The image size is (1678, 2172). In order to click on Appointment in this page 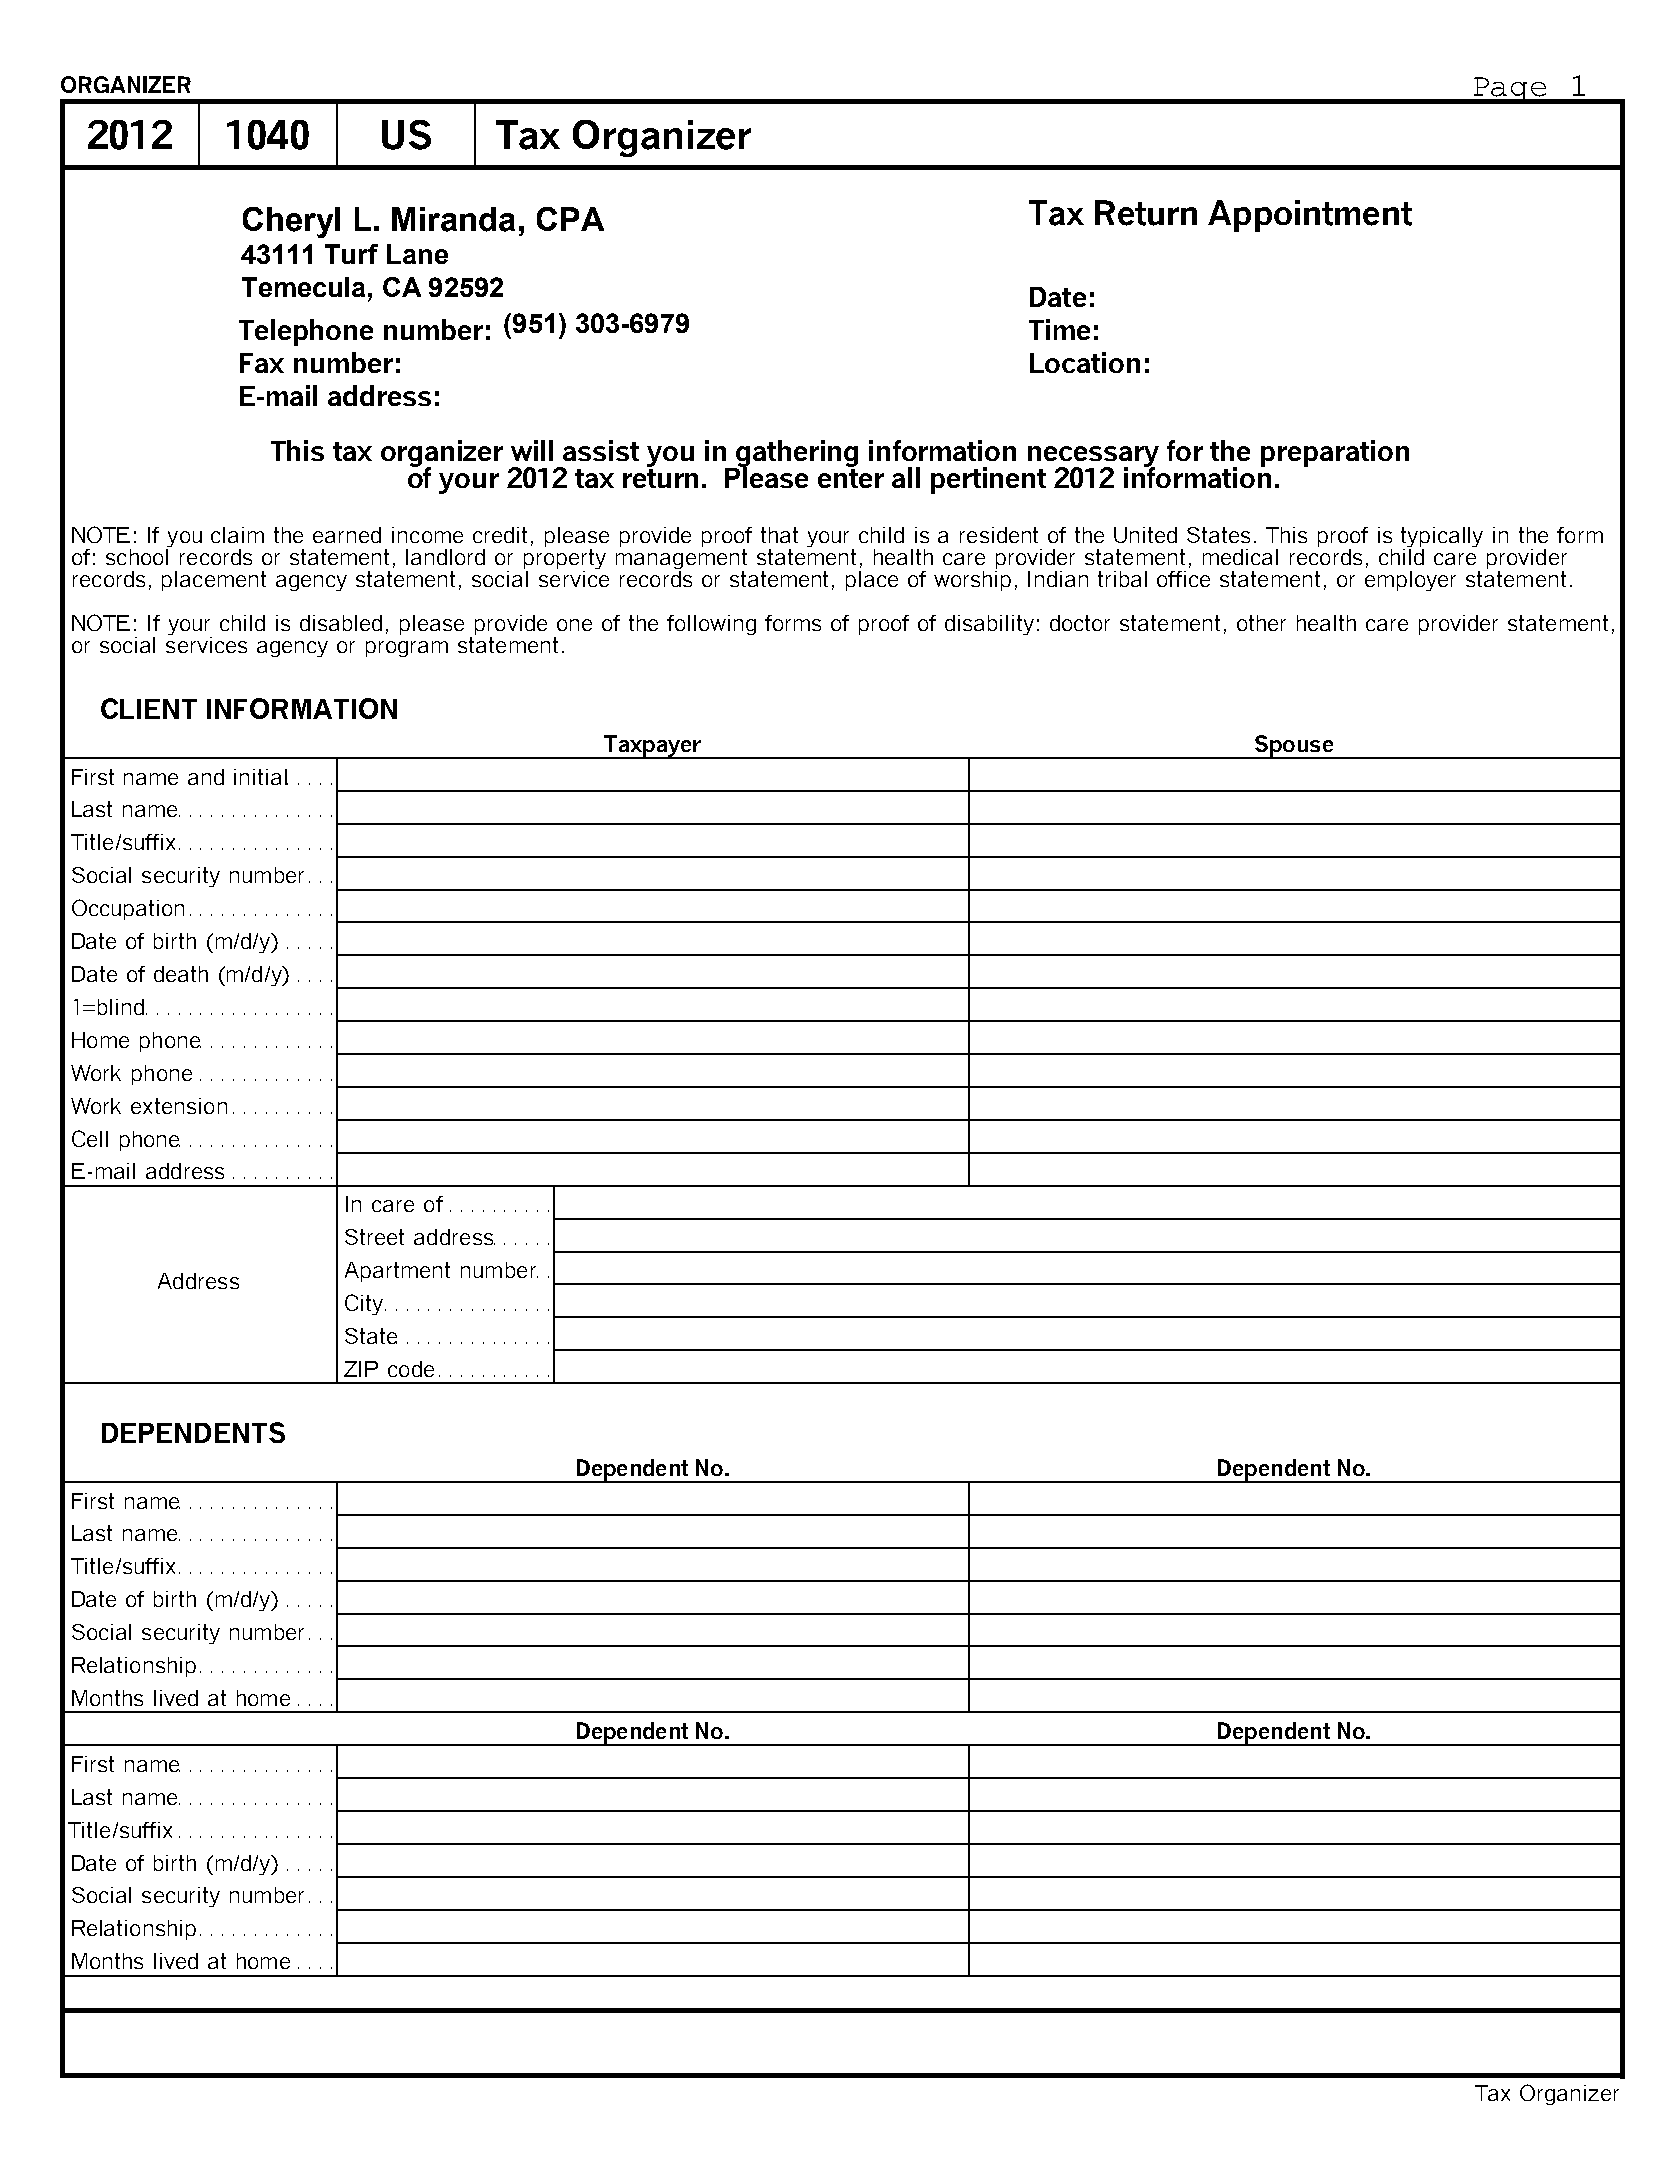, I will do `click(1310, 216)`.
